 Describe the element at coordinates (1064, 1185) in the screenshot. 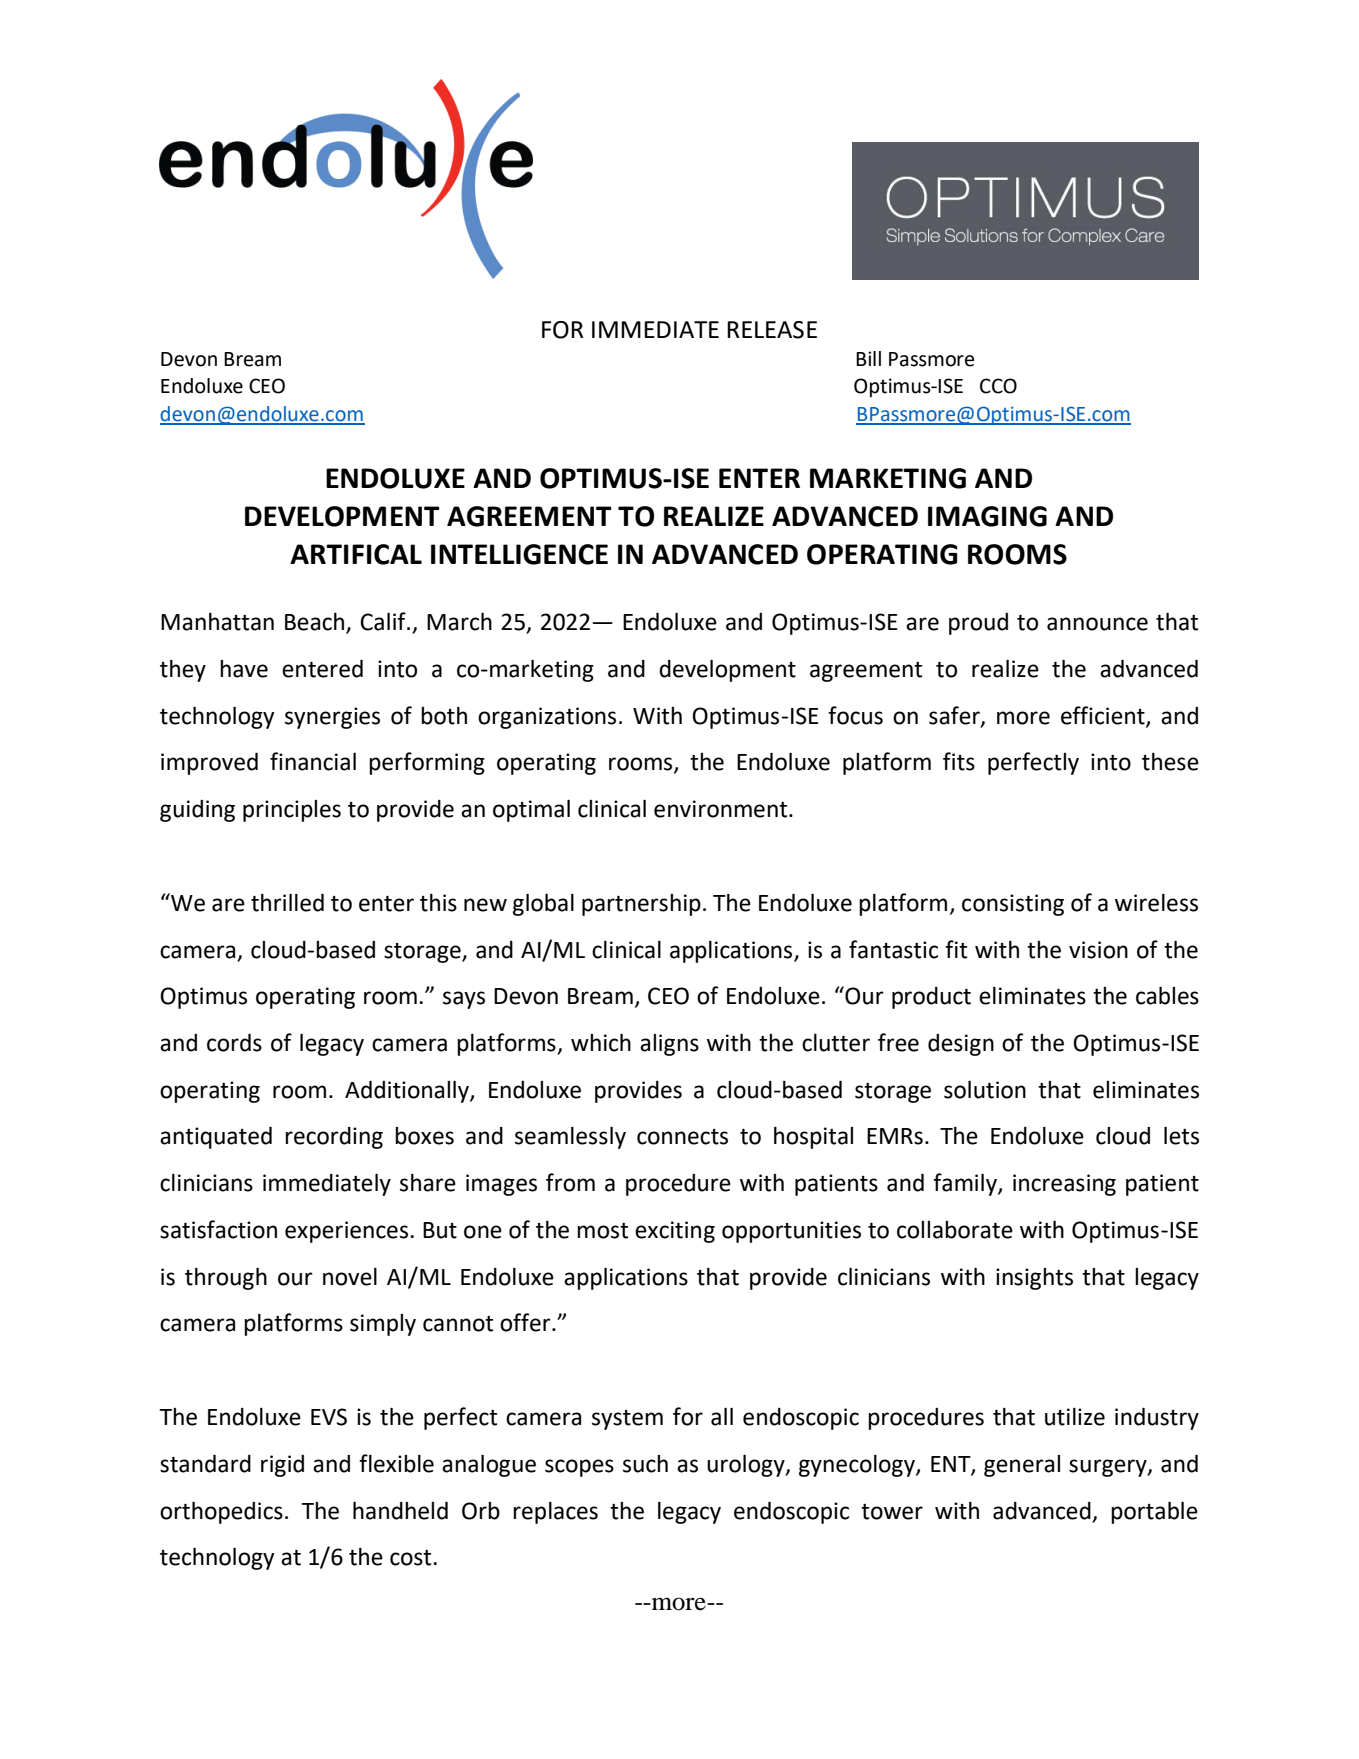

I see `increasing` at that location.
